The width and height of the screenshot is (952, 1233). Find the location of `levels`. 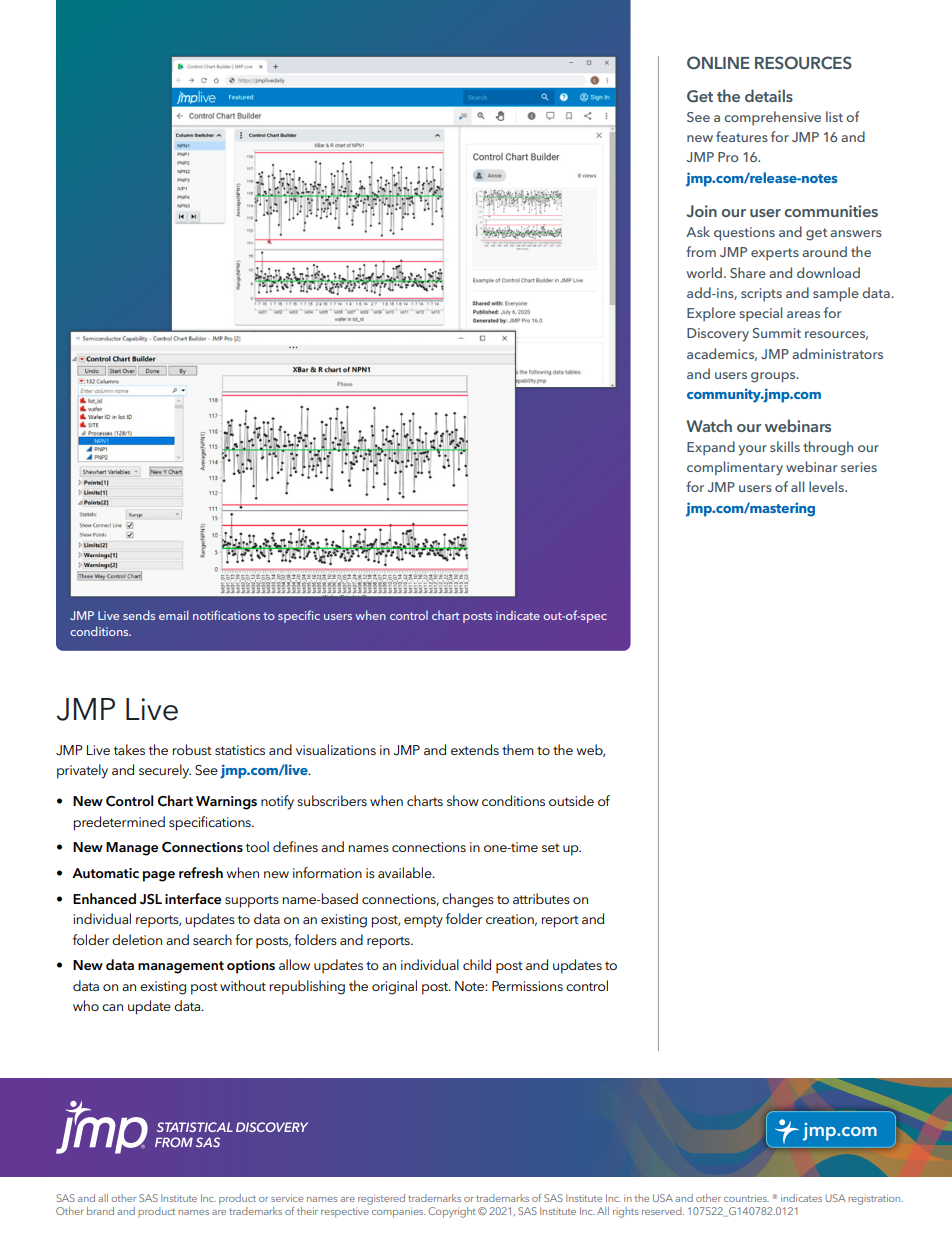

levels is located at coordinates (827, 486).
